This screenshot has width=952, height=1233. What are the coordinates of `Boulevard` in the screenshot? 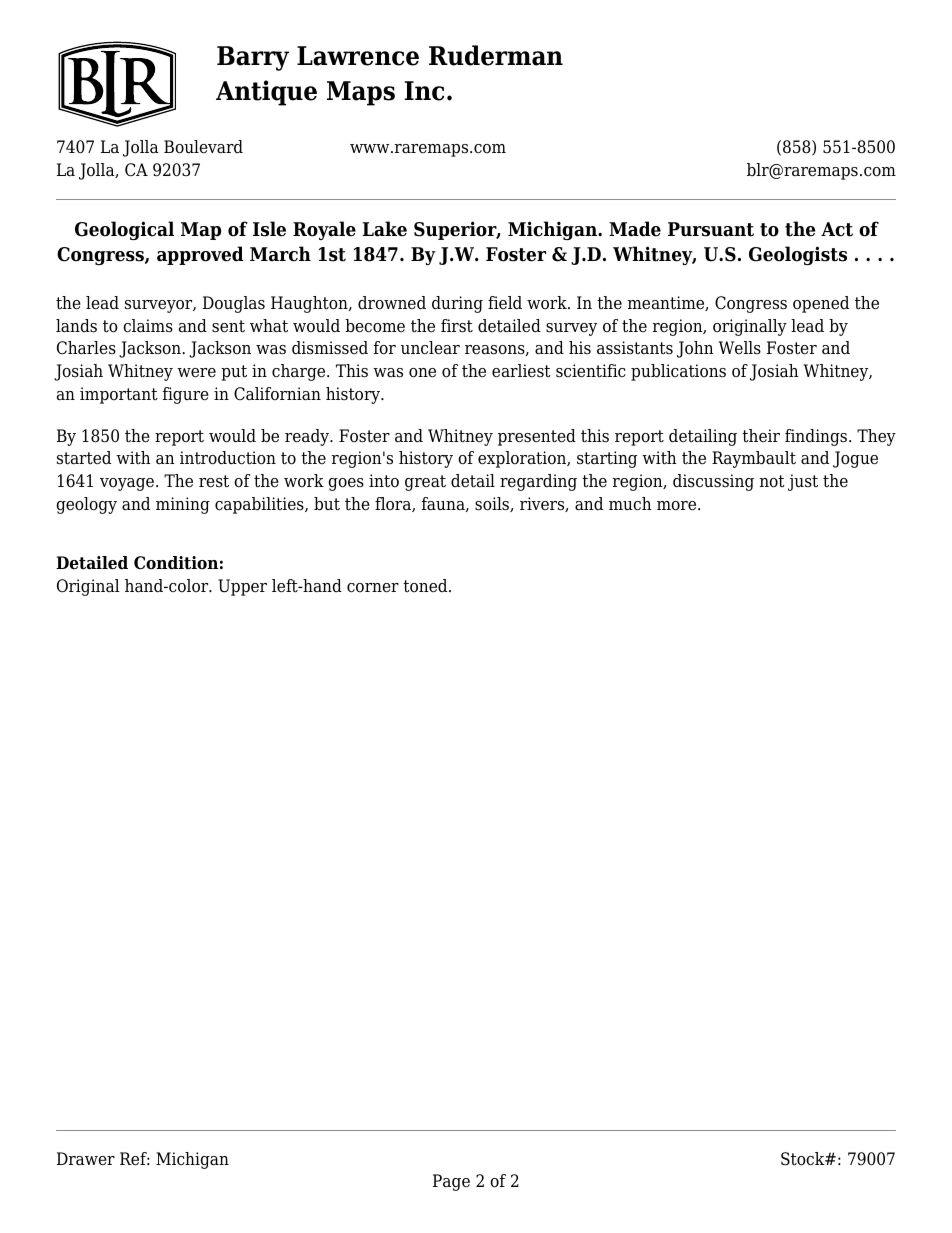 It's located at (203, 147).
